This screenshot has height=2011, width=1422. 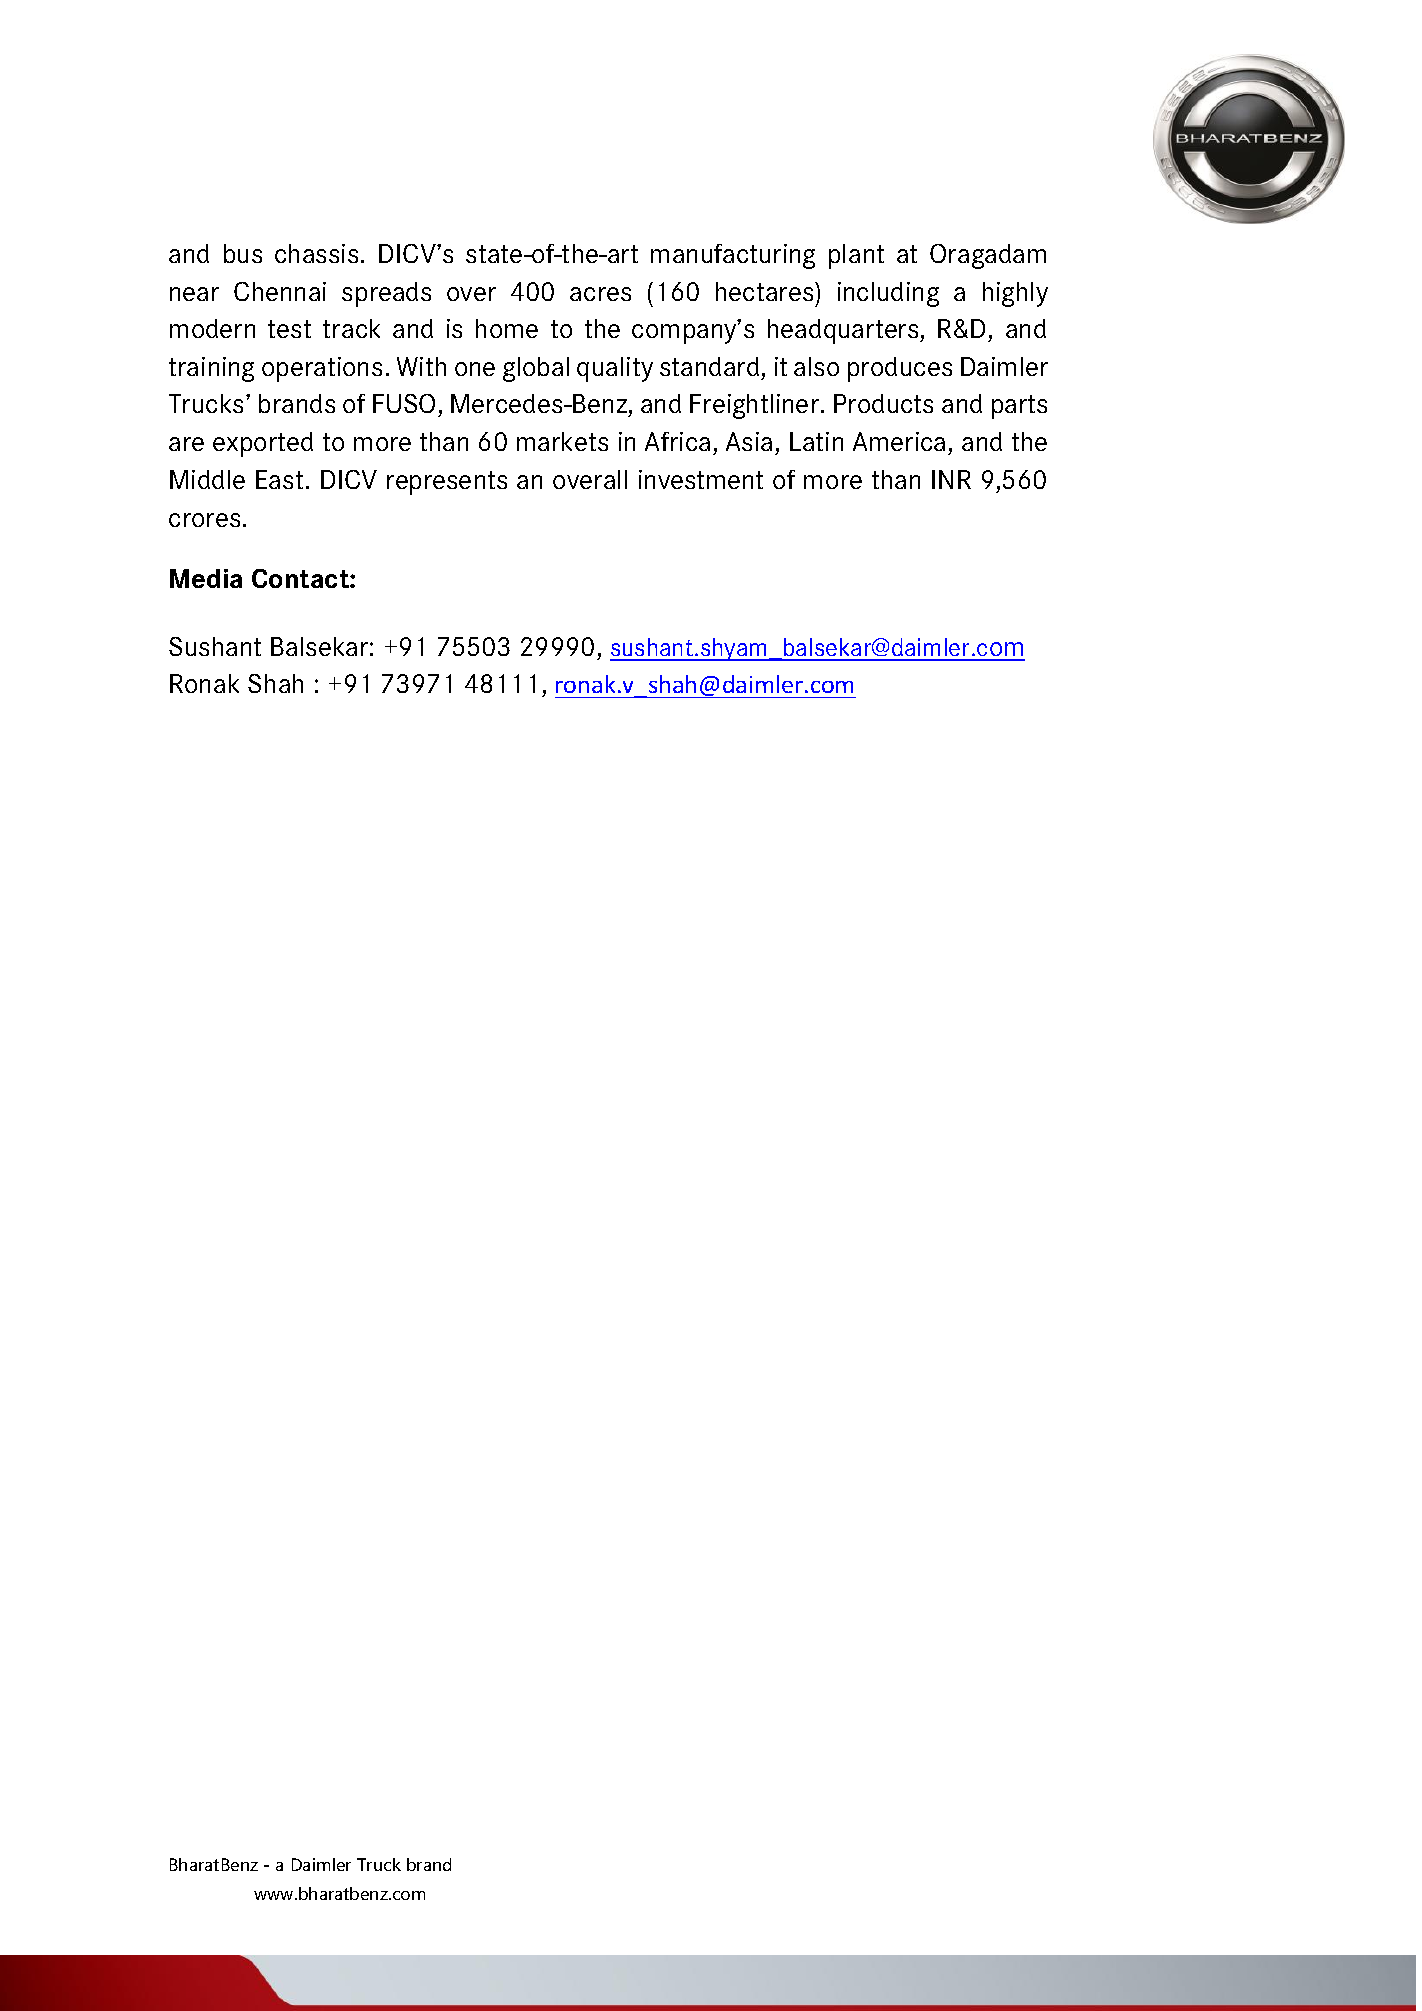 I want to click on INR, so click(x=951, y=479).
